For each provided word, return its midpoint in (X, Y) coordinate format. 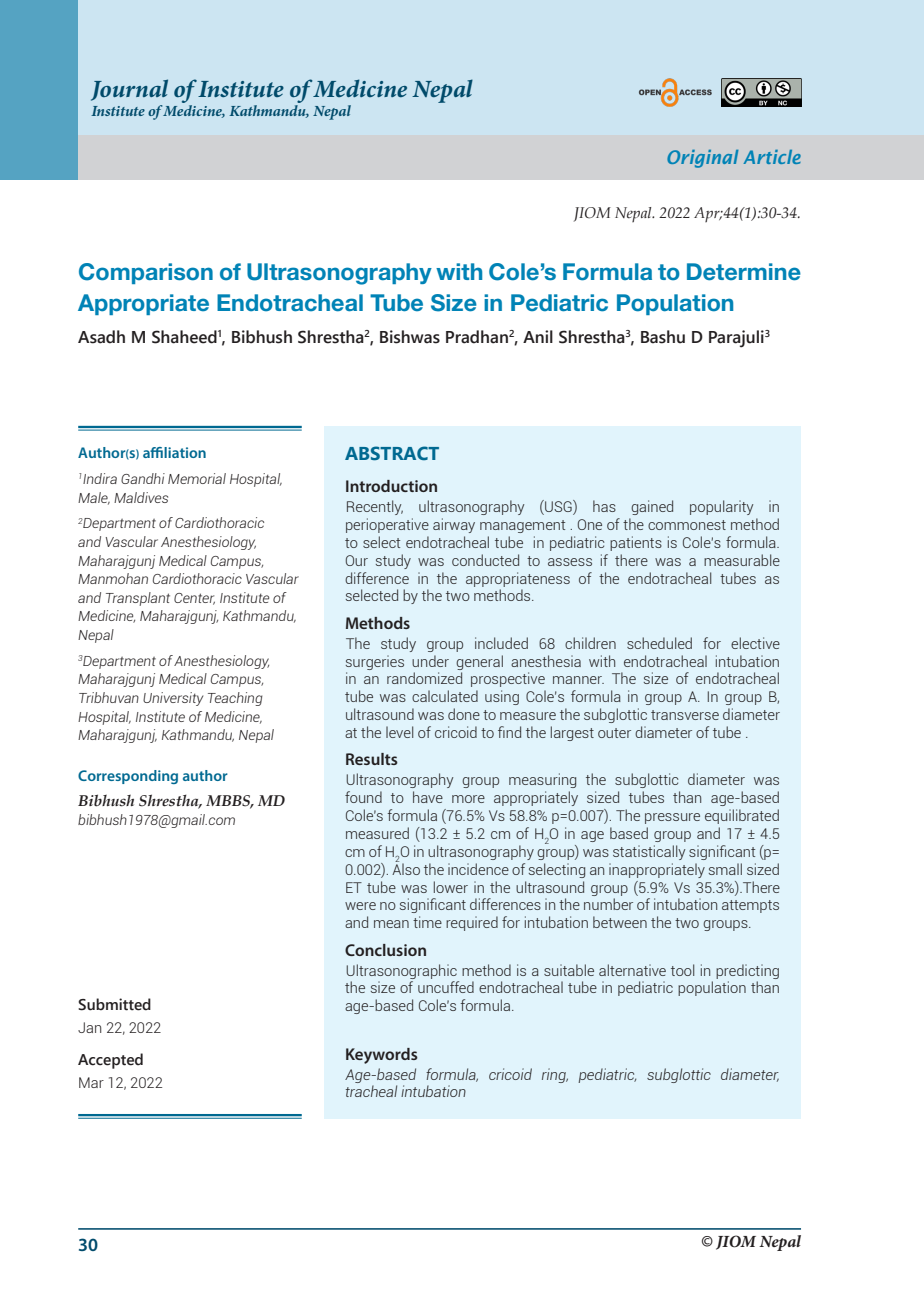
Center (194, 599)
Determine (744, 272)
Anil (538, 336)
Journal (129, 90)
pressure (672, 818)
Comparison (146, 273)
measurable (742, 560)
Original (702, 159)
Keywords (382, 1056)
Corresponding (128, 777)
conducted (485, 560)
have (428, 797)
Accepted (110, 1061)
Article (772, 157)
